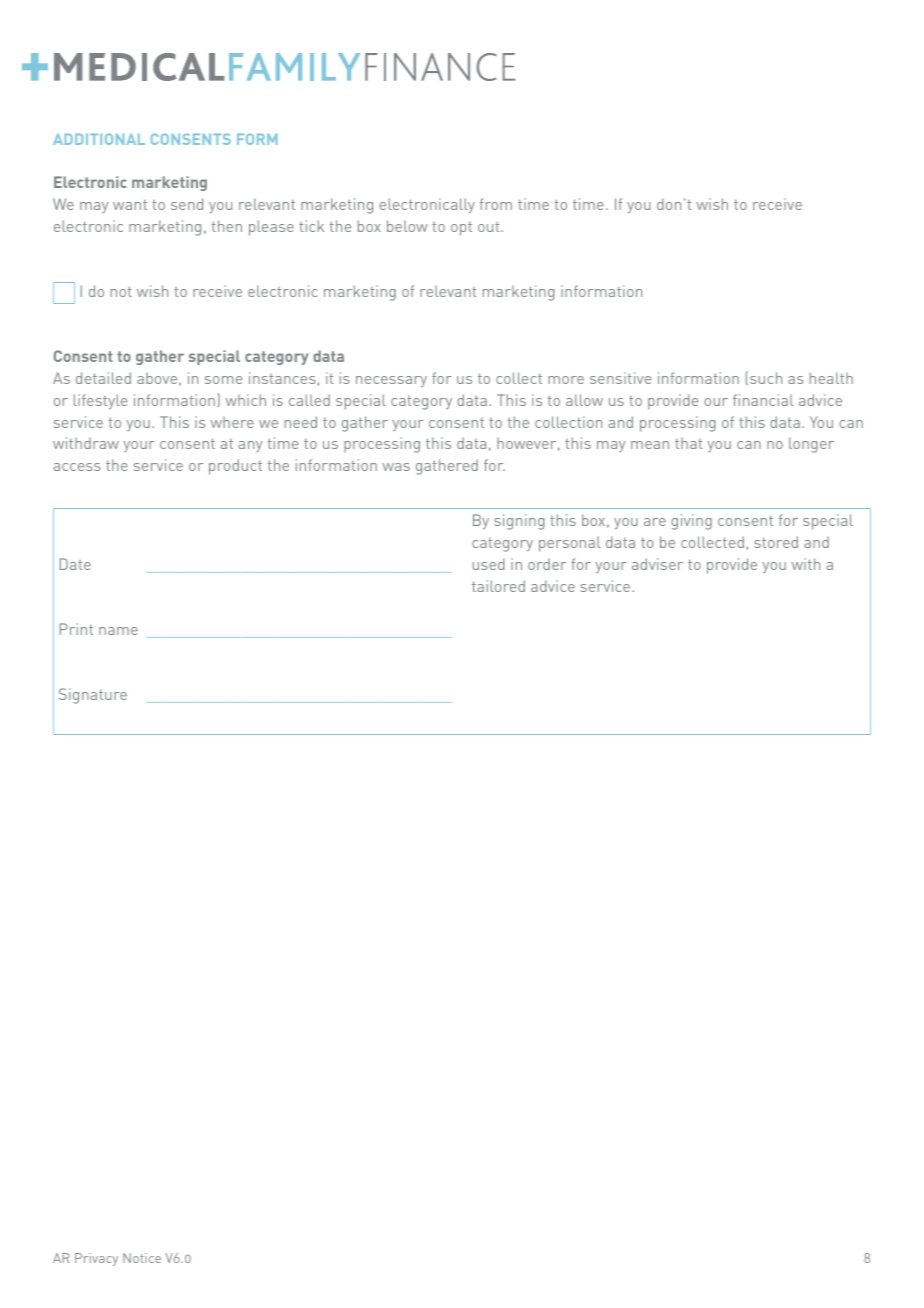 The width and height of the screenshot is (924, 1308). What do you see at coordinates (142, 1258) in the screenshot?
I see `Notice` at bounding box center [142, 1258].
